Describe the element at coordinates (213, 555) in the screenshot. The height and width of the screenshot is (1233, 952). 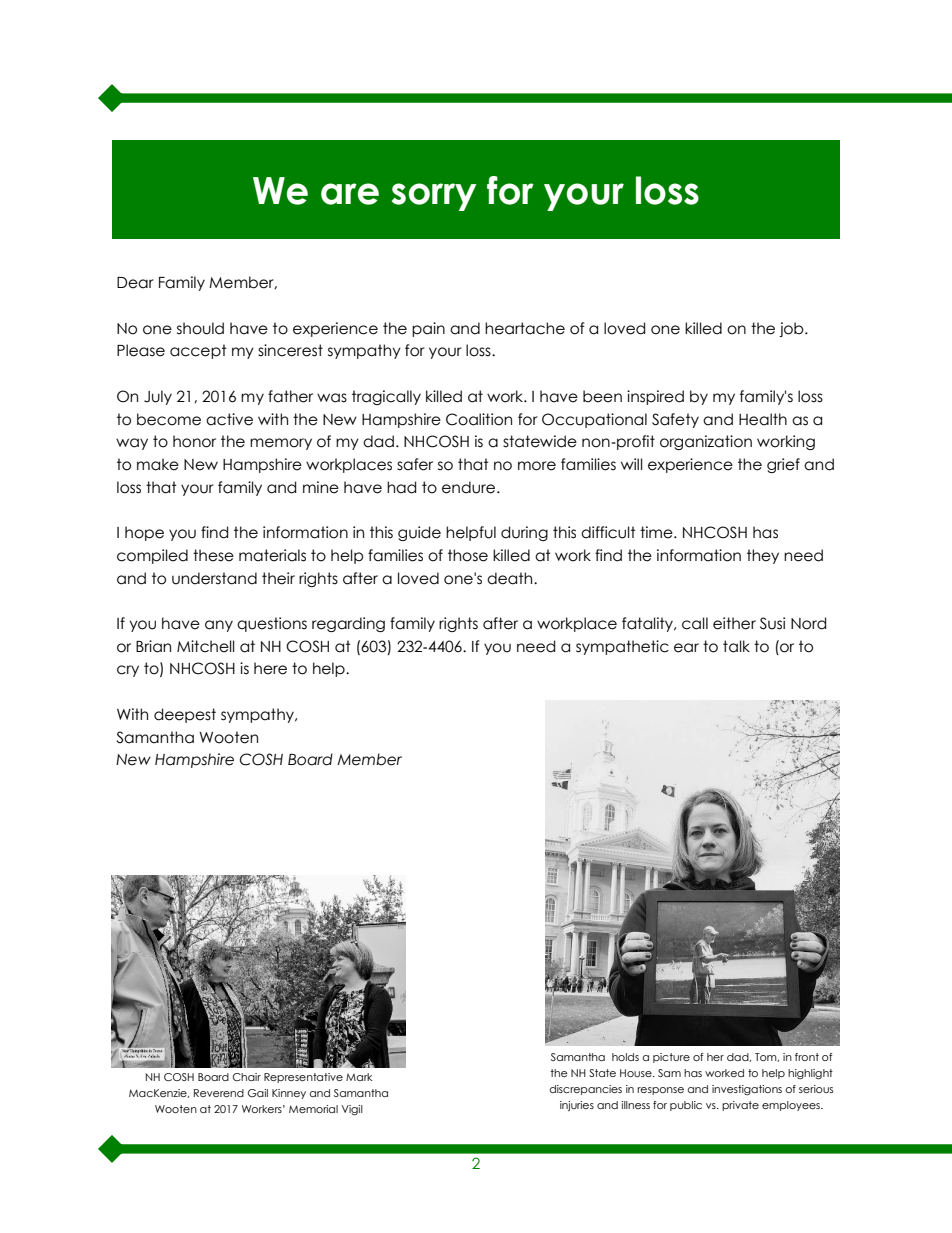
I see `these` at that location.
